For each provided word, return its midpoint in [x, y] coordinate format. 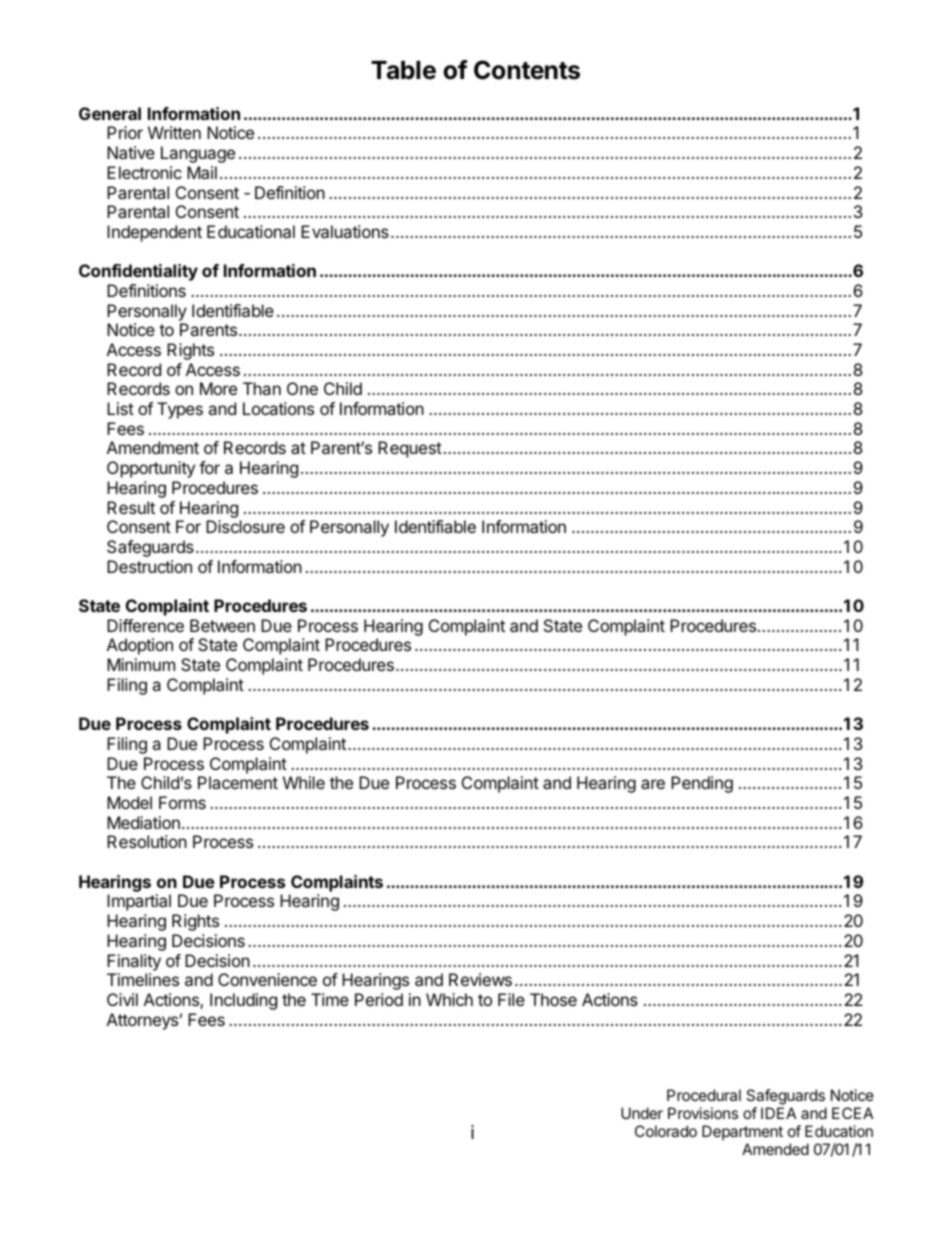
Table [403, 70]
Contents [527, 70]
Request [410, 449]
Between [222, 625]
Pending [702, 784]
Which [449, 999]
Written [174, 132]
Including [243, 1001]
